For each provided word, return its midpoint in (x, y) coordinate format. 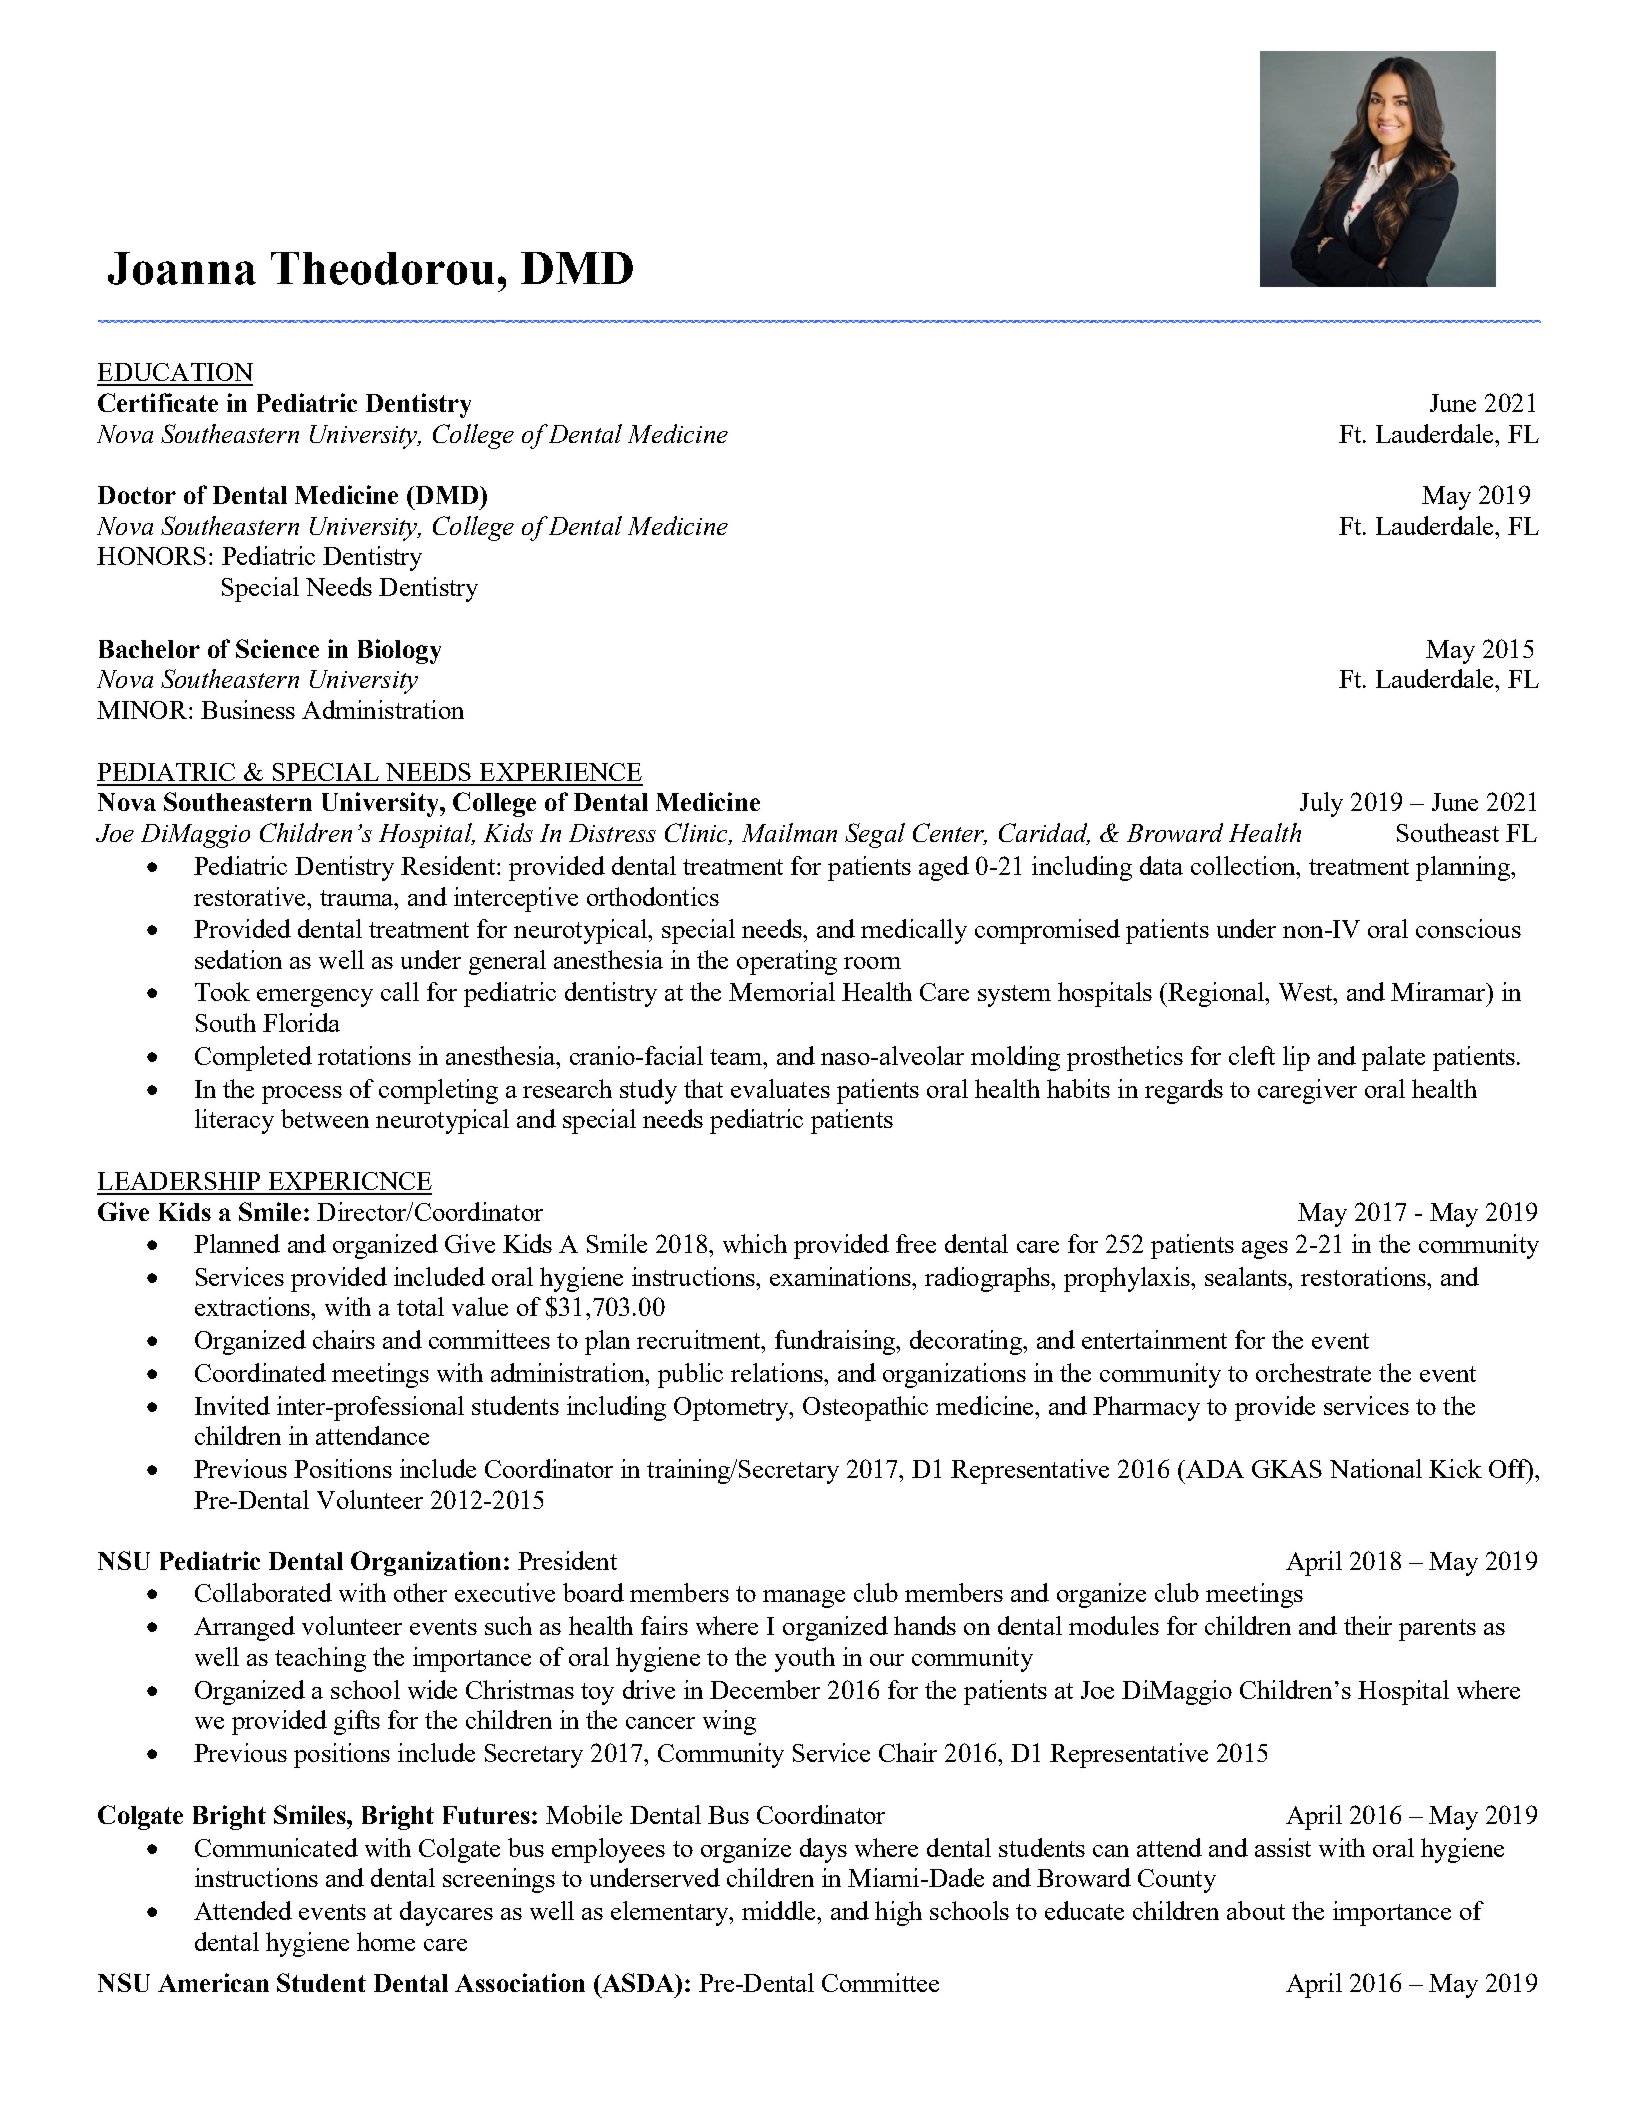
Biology (399, 651)
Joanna (182, 268)
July (1321, 804)
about (1256, 1910)
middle (780, 1910)
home (386, 1941)
